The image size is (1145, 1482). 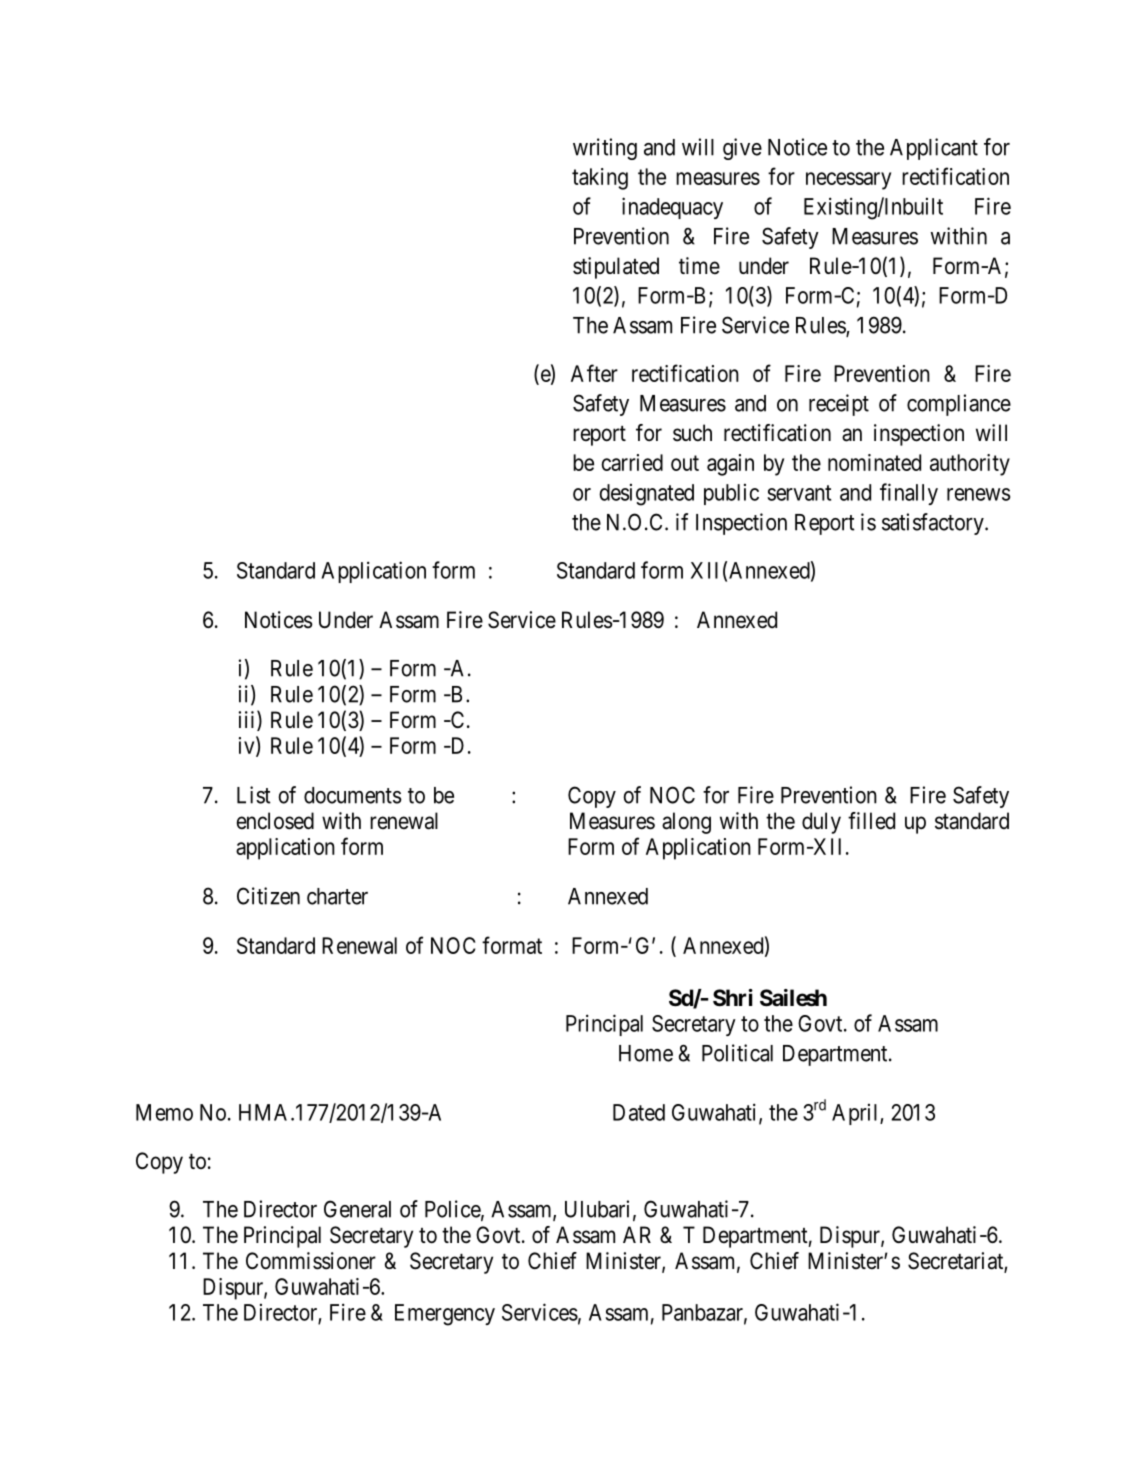 I want to click on nominated, so click(x=874, y=462).
